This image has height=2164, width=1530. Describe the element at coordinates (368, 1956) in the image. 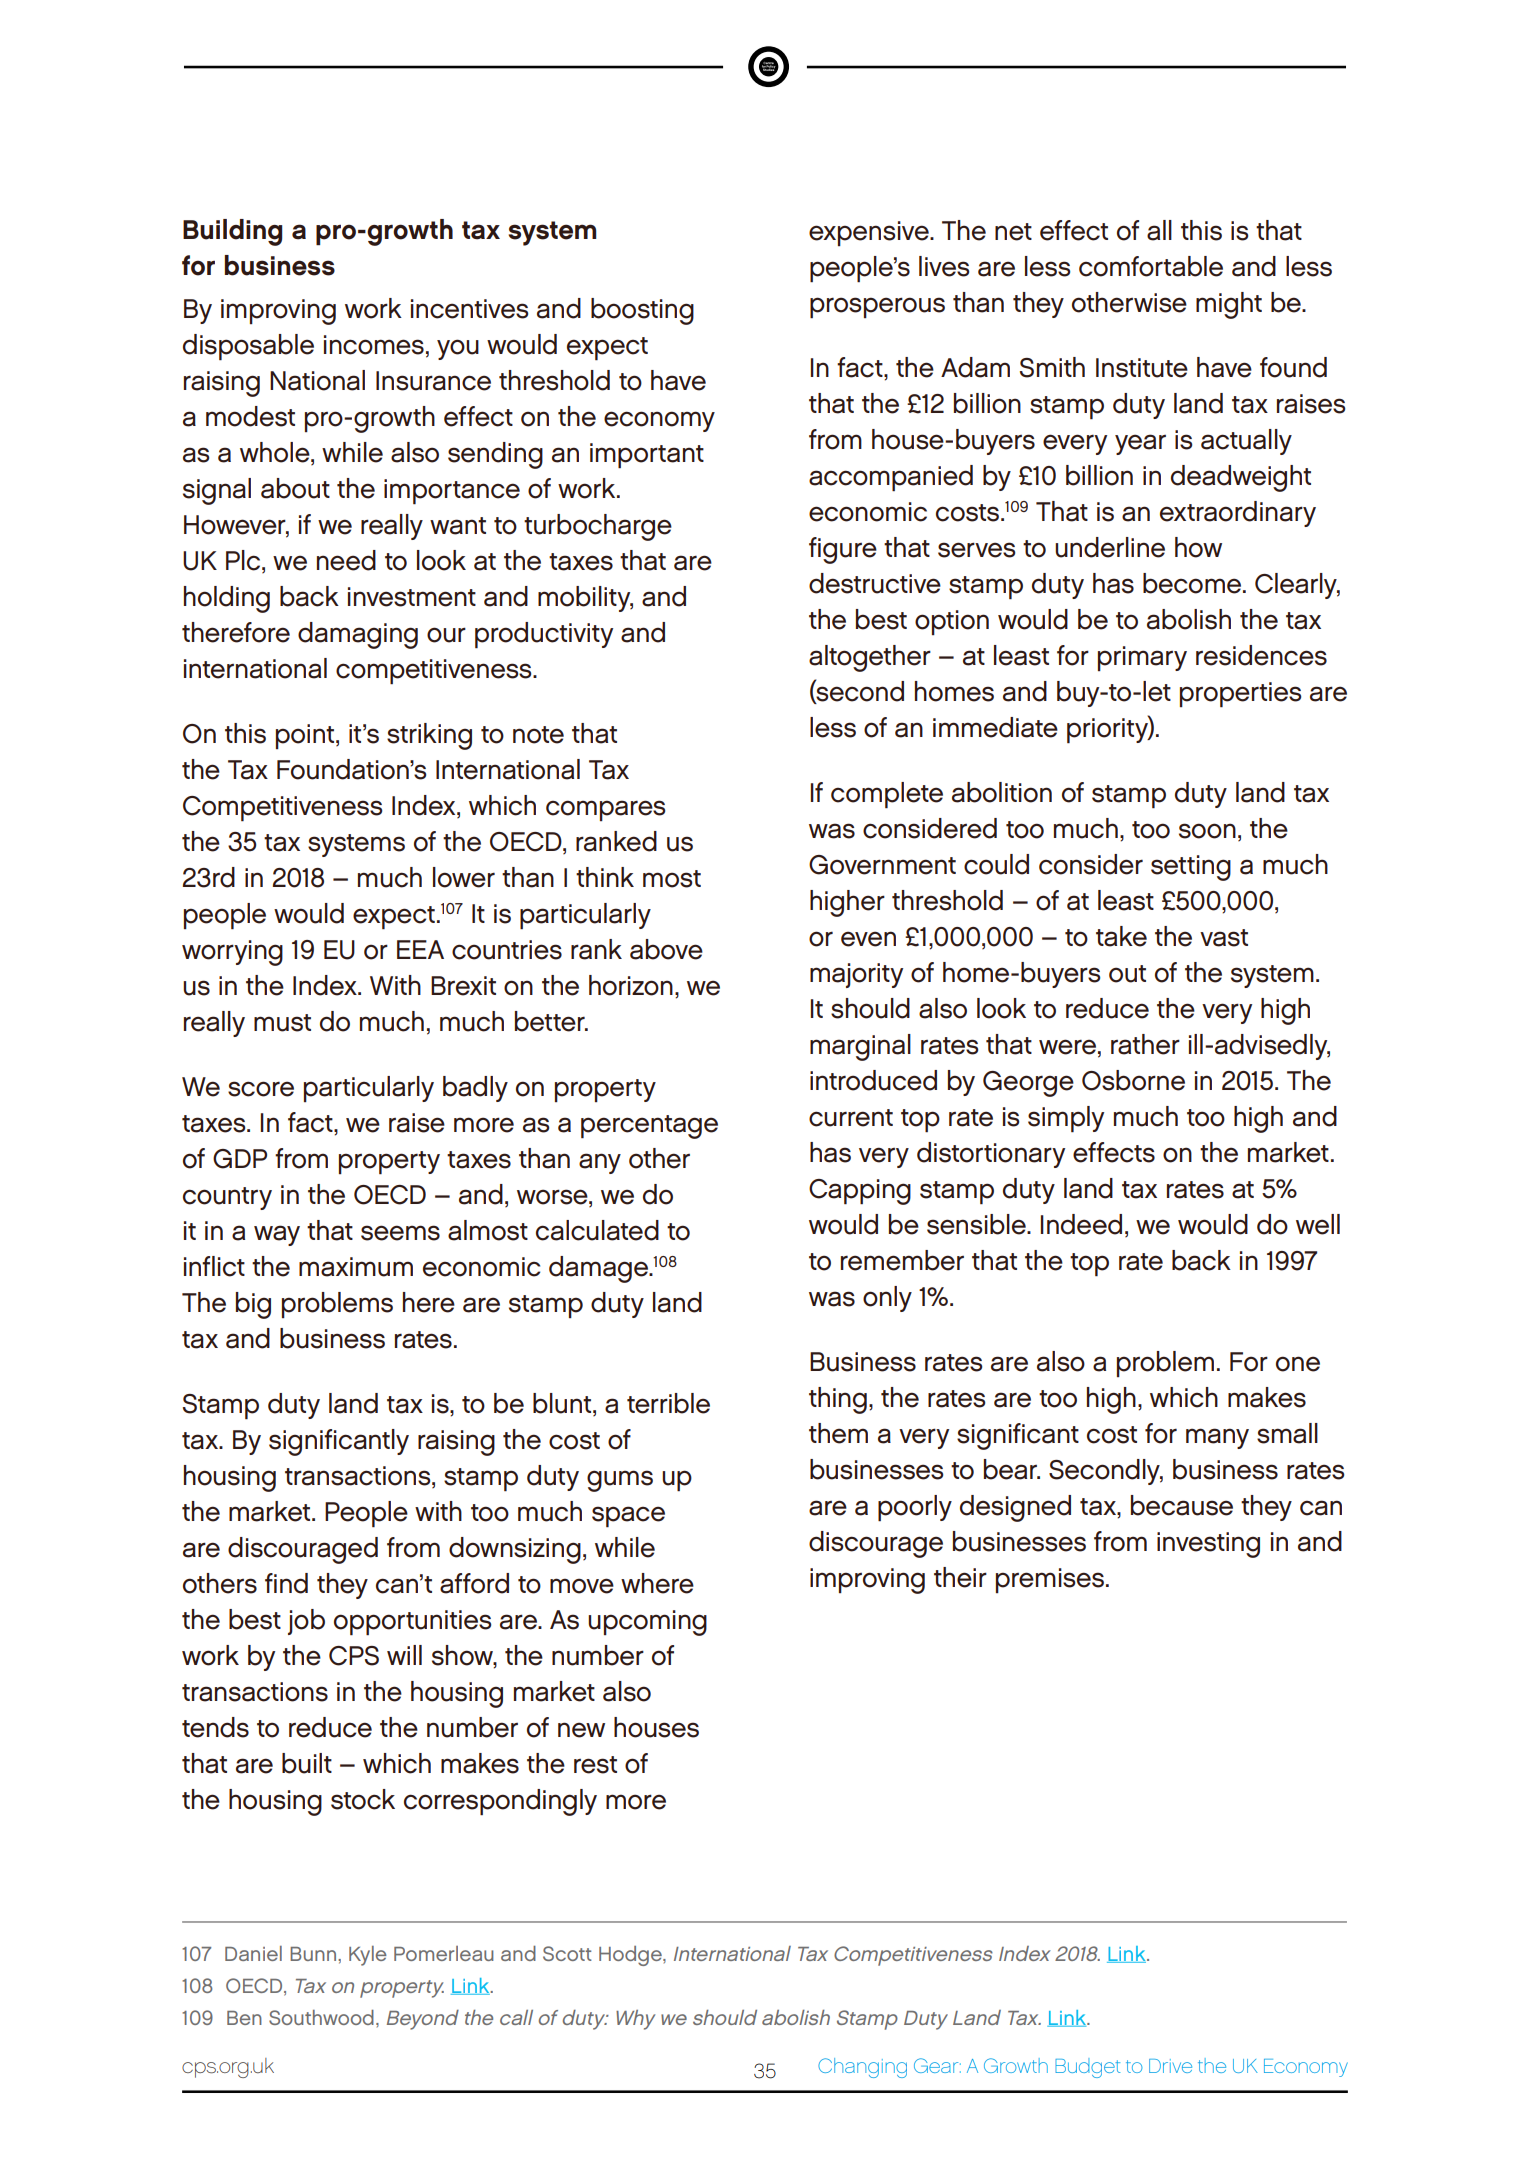

I see `Kyle` at that location.
